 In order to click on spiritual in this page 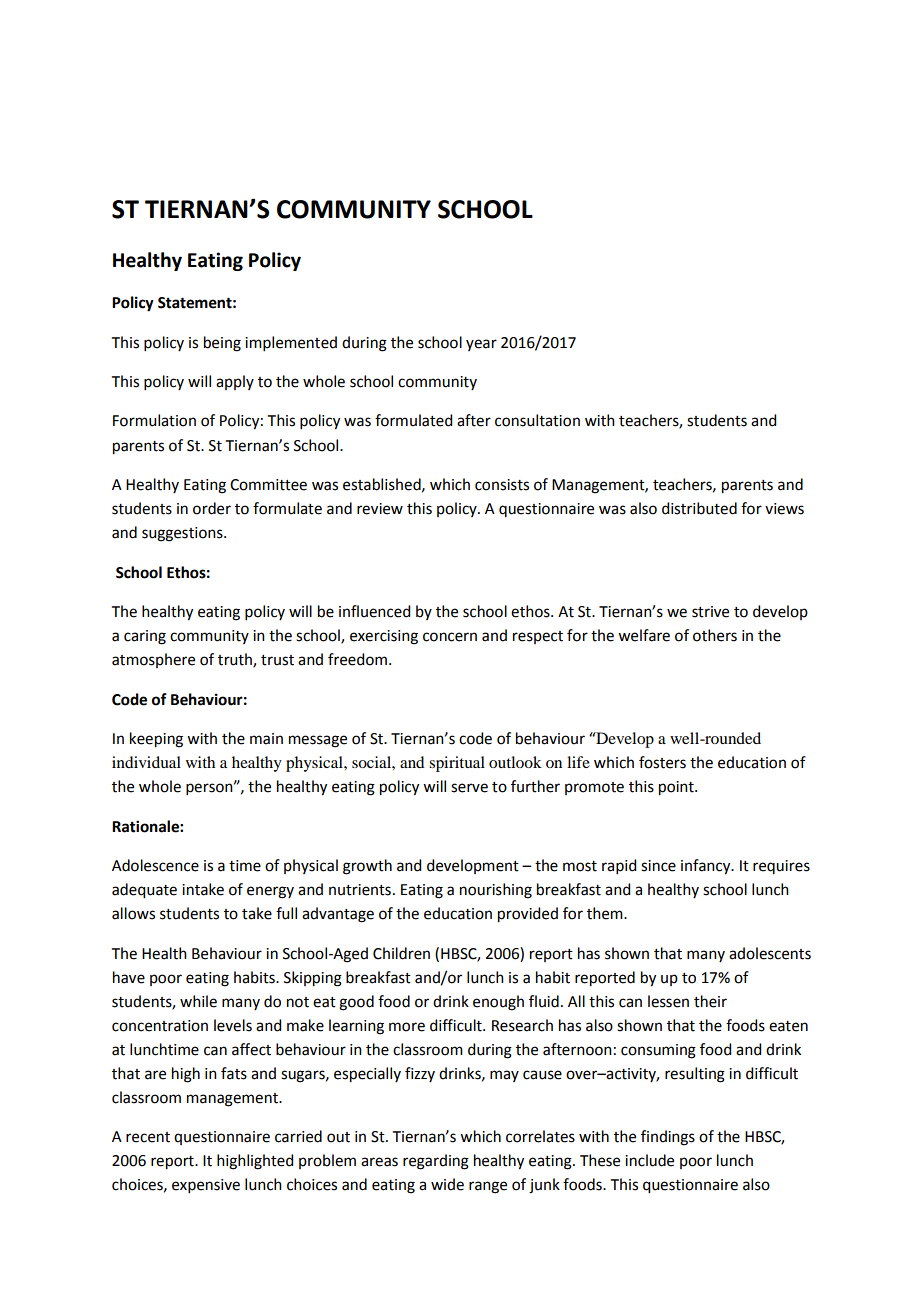, I will do `click(457, 764)`.
